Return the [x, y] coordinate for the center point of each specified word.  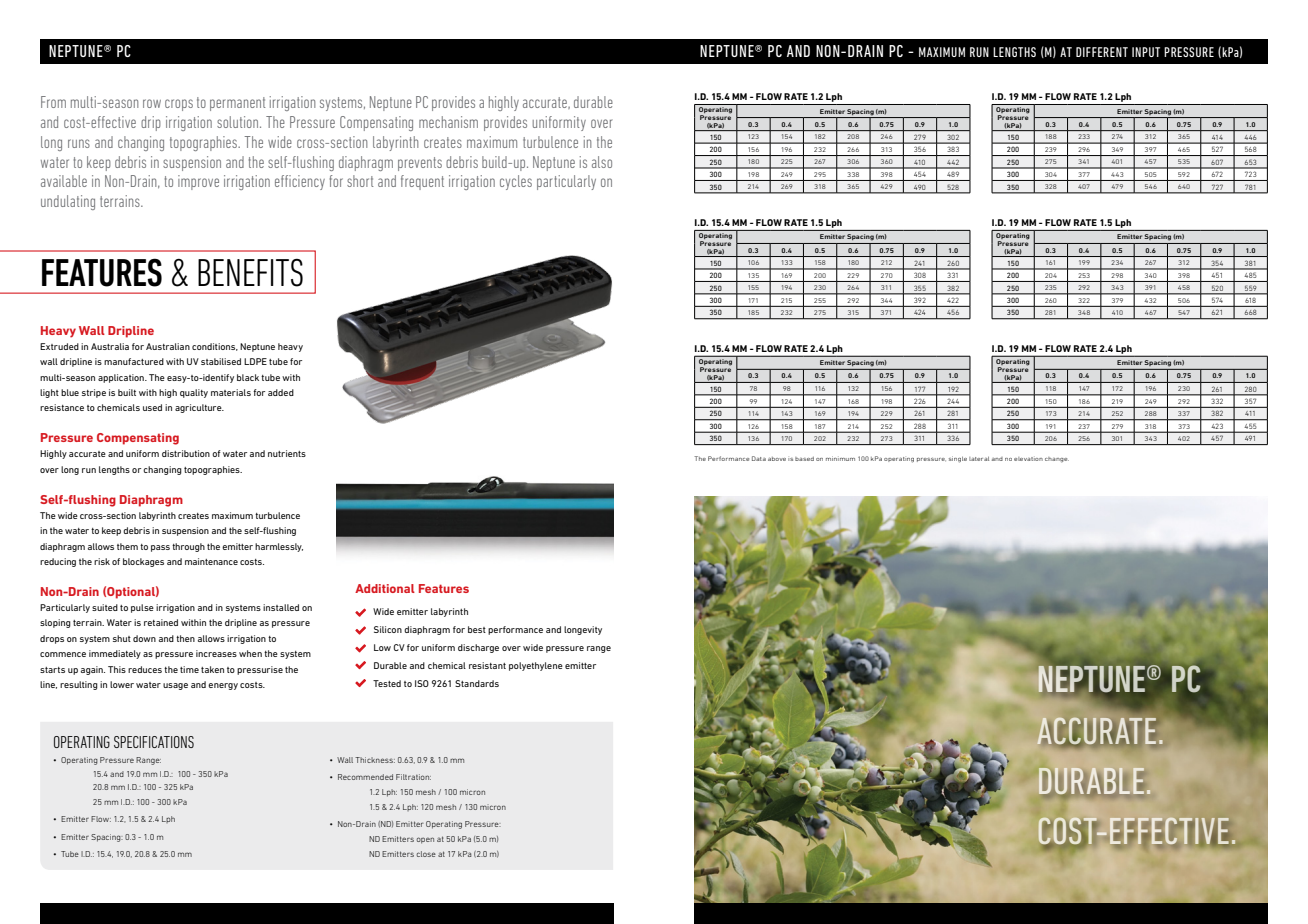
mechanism [448, 122]
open [425, 840]
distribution [186, 453]
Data [759, 458]
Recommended [365, 777]
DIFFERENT [1102, 52]
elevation [1028, 459]
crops [179, 105]
